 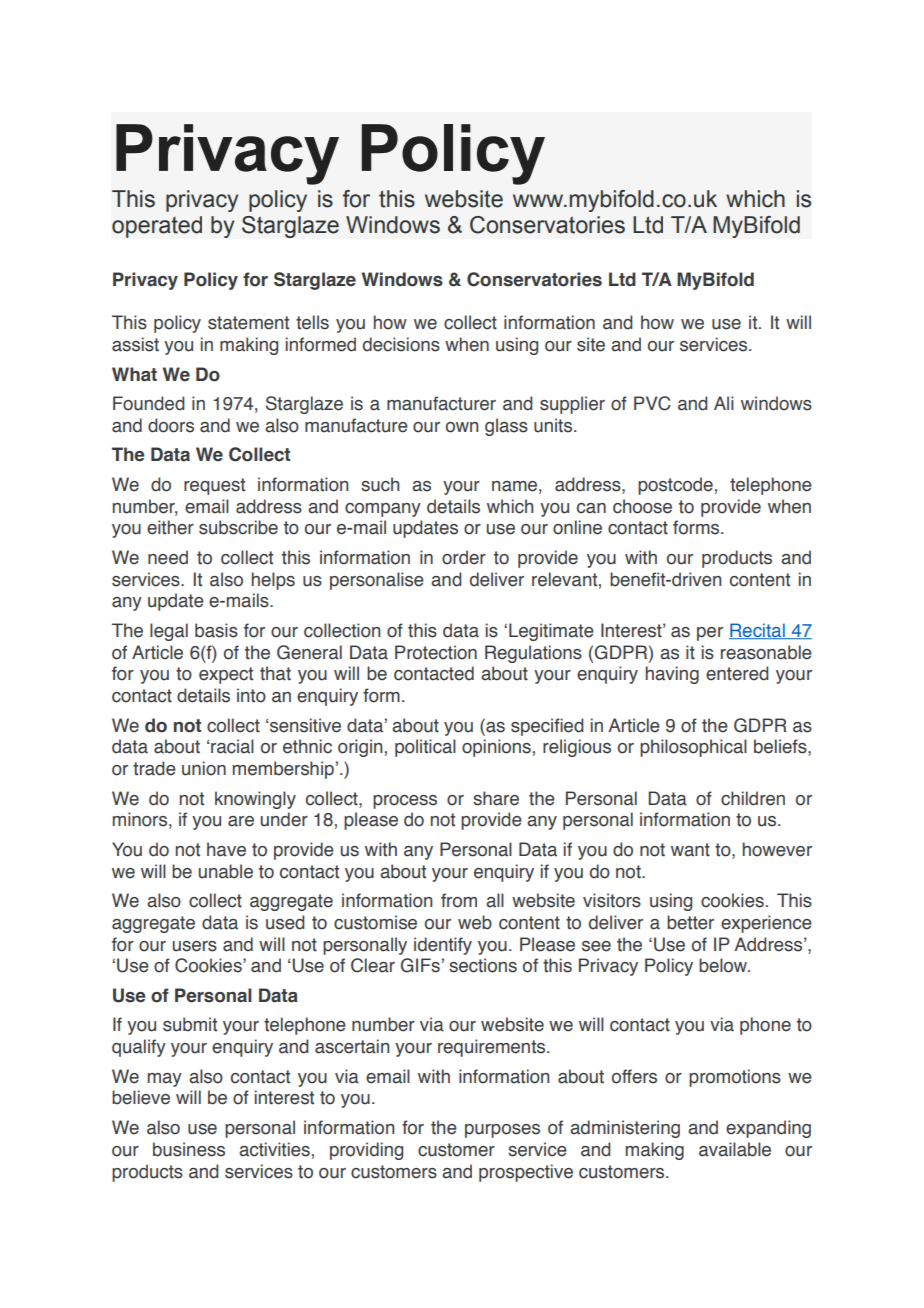 I want to click on expect, so click(x=226, y=675).
